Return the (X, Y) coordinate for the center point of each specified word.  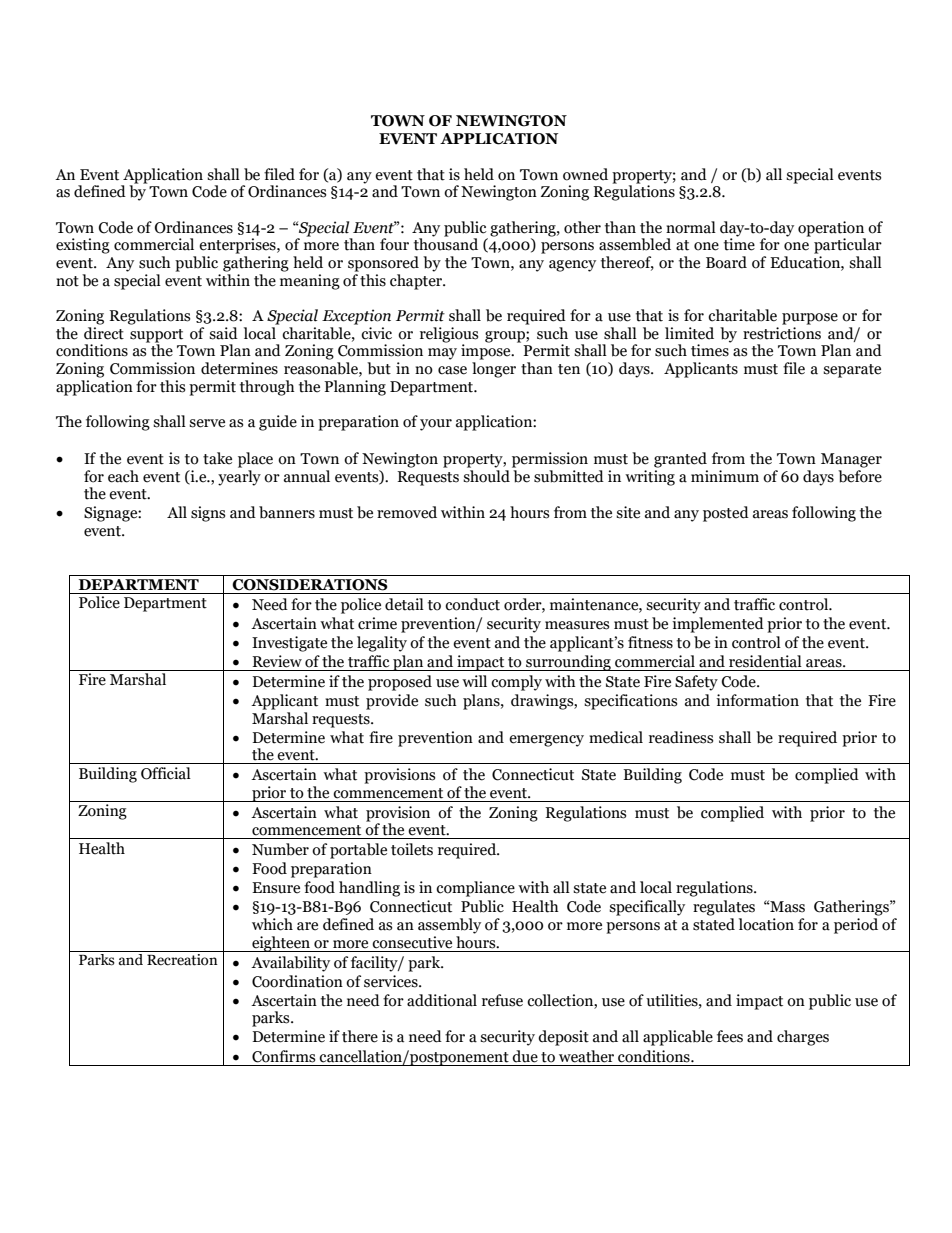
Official (166, 773)
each (123, 476)
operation (831, 229)
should (486, 475)
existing (83, 246)
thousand (446, 243)
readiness (681, 737)
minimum (725, 476)
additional (442, 1000)
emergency (546, 741)
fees (730, 1036)
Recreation (182, 960)
